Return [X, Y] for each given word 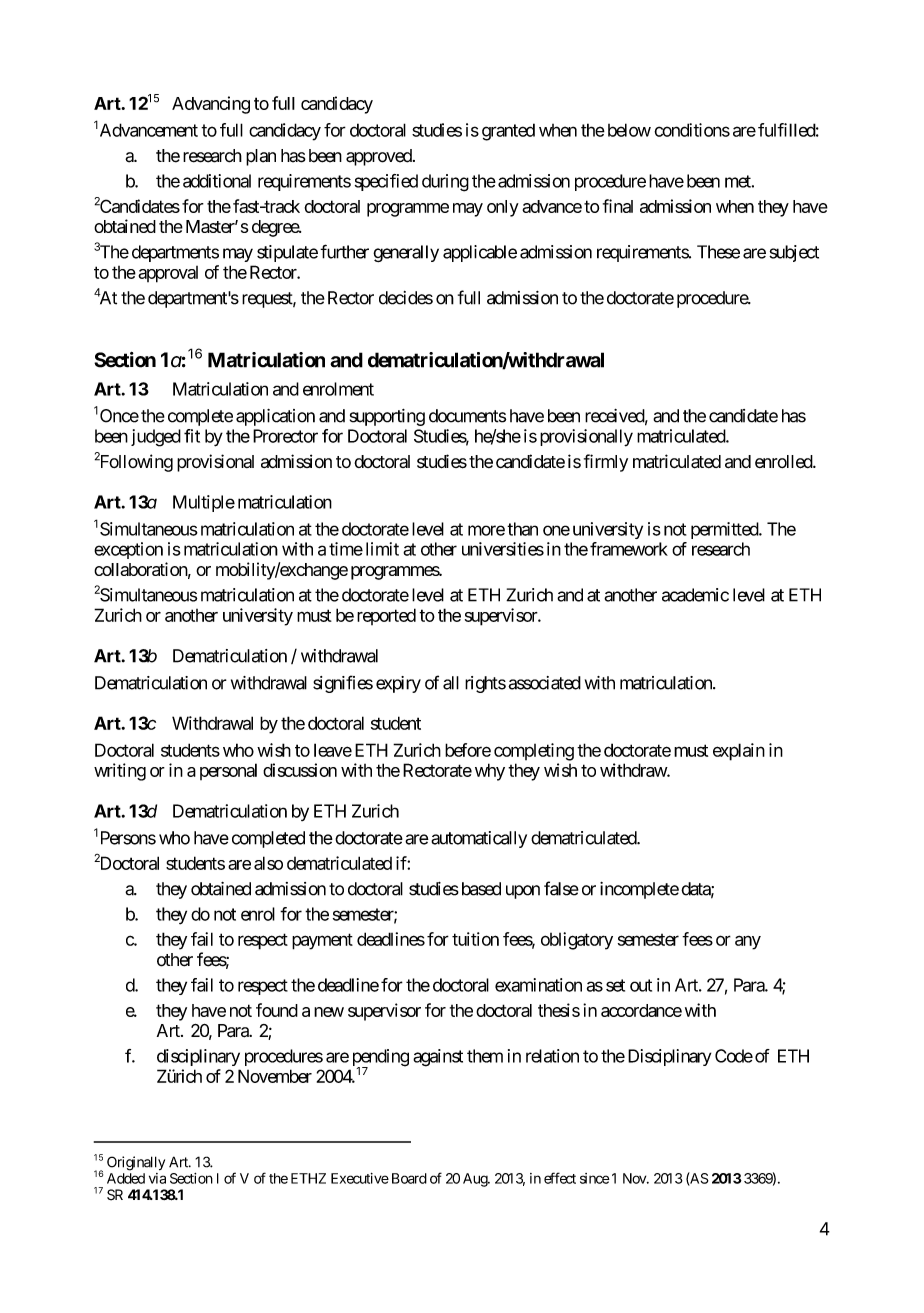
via [157, 1178]
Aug [476, 1180]
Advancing [211, 105]
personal [228, 771]
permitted [725, 530]
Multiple [204, 503]
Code [734, 1056]
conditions [692, 130]
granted [508, 132]
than [522, 529]
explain [739, 752]
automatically [479, 839]
